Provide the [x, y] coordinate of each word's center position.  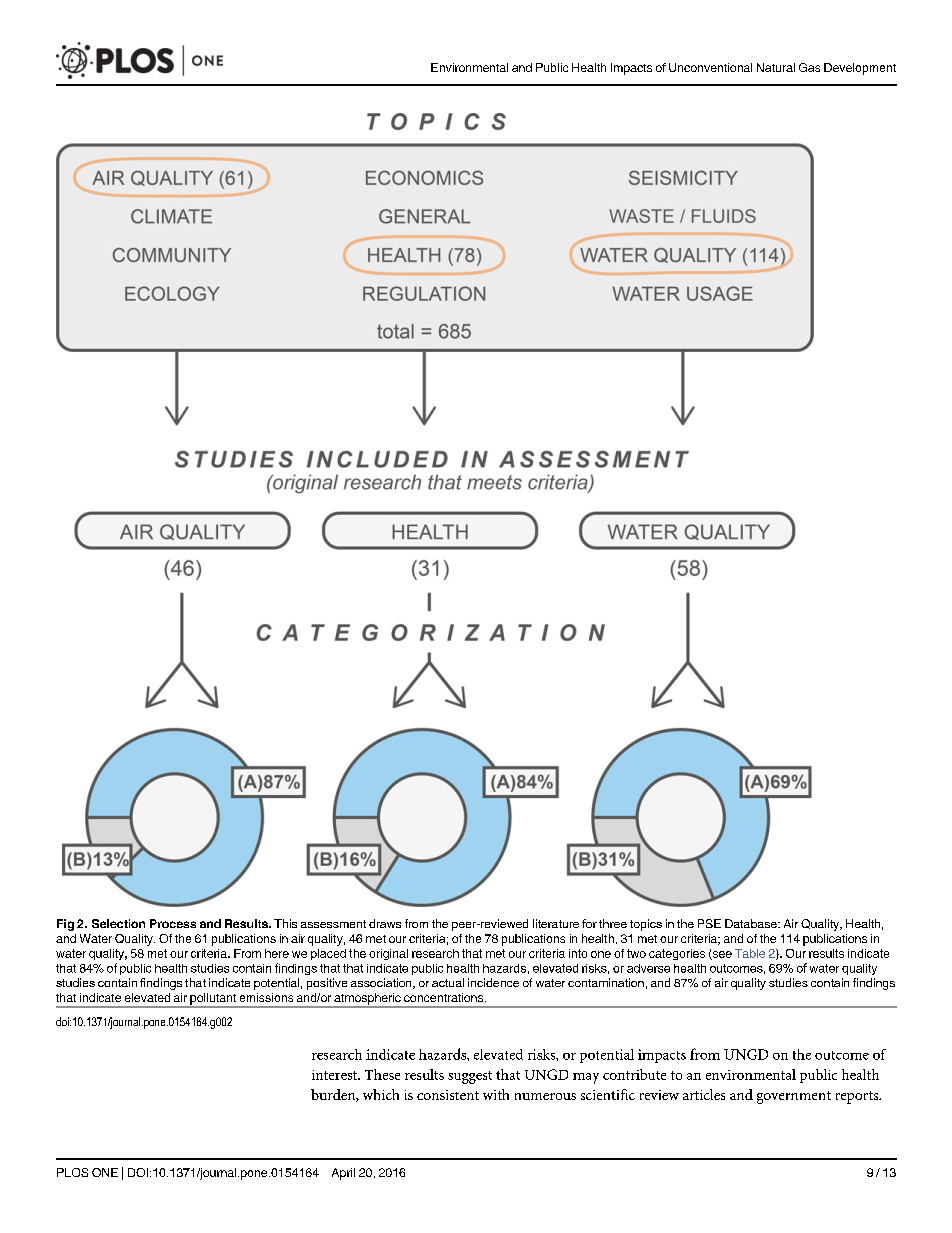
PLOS [72, 1172]
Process [173, 923]
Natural [776, 67]
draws [385, 923]
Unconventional [710, 67]
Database [752, 923]
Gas [809, 67]
